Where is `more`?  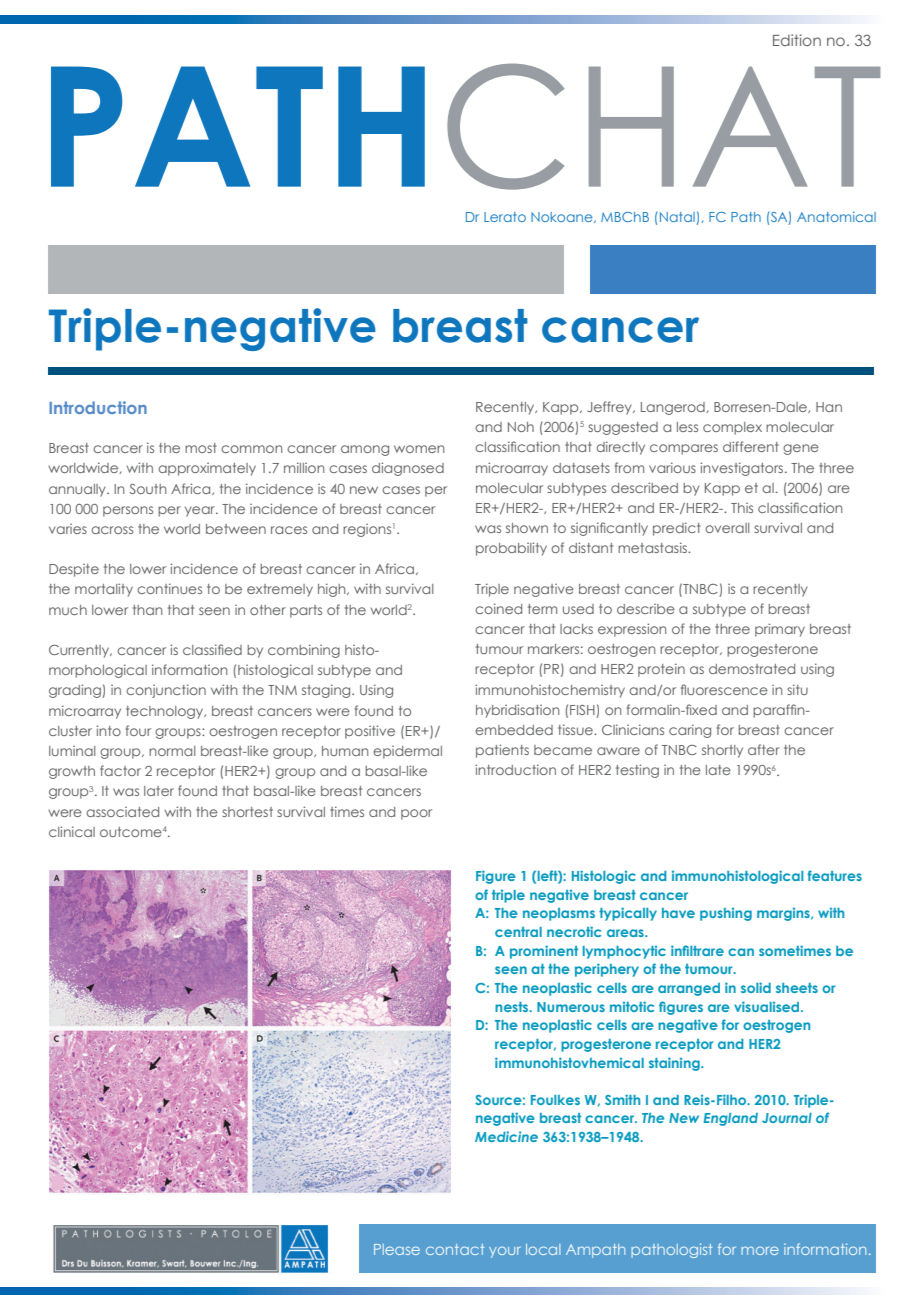
more is located at coordinates (760, 1250).
